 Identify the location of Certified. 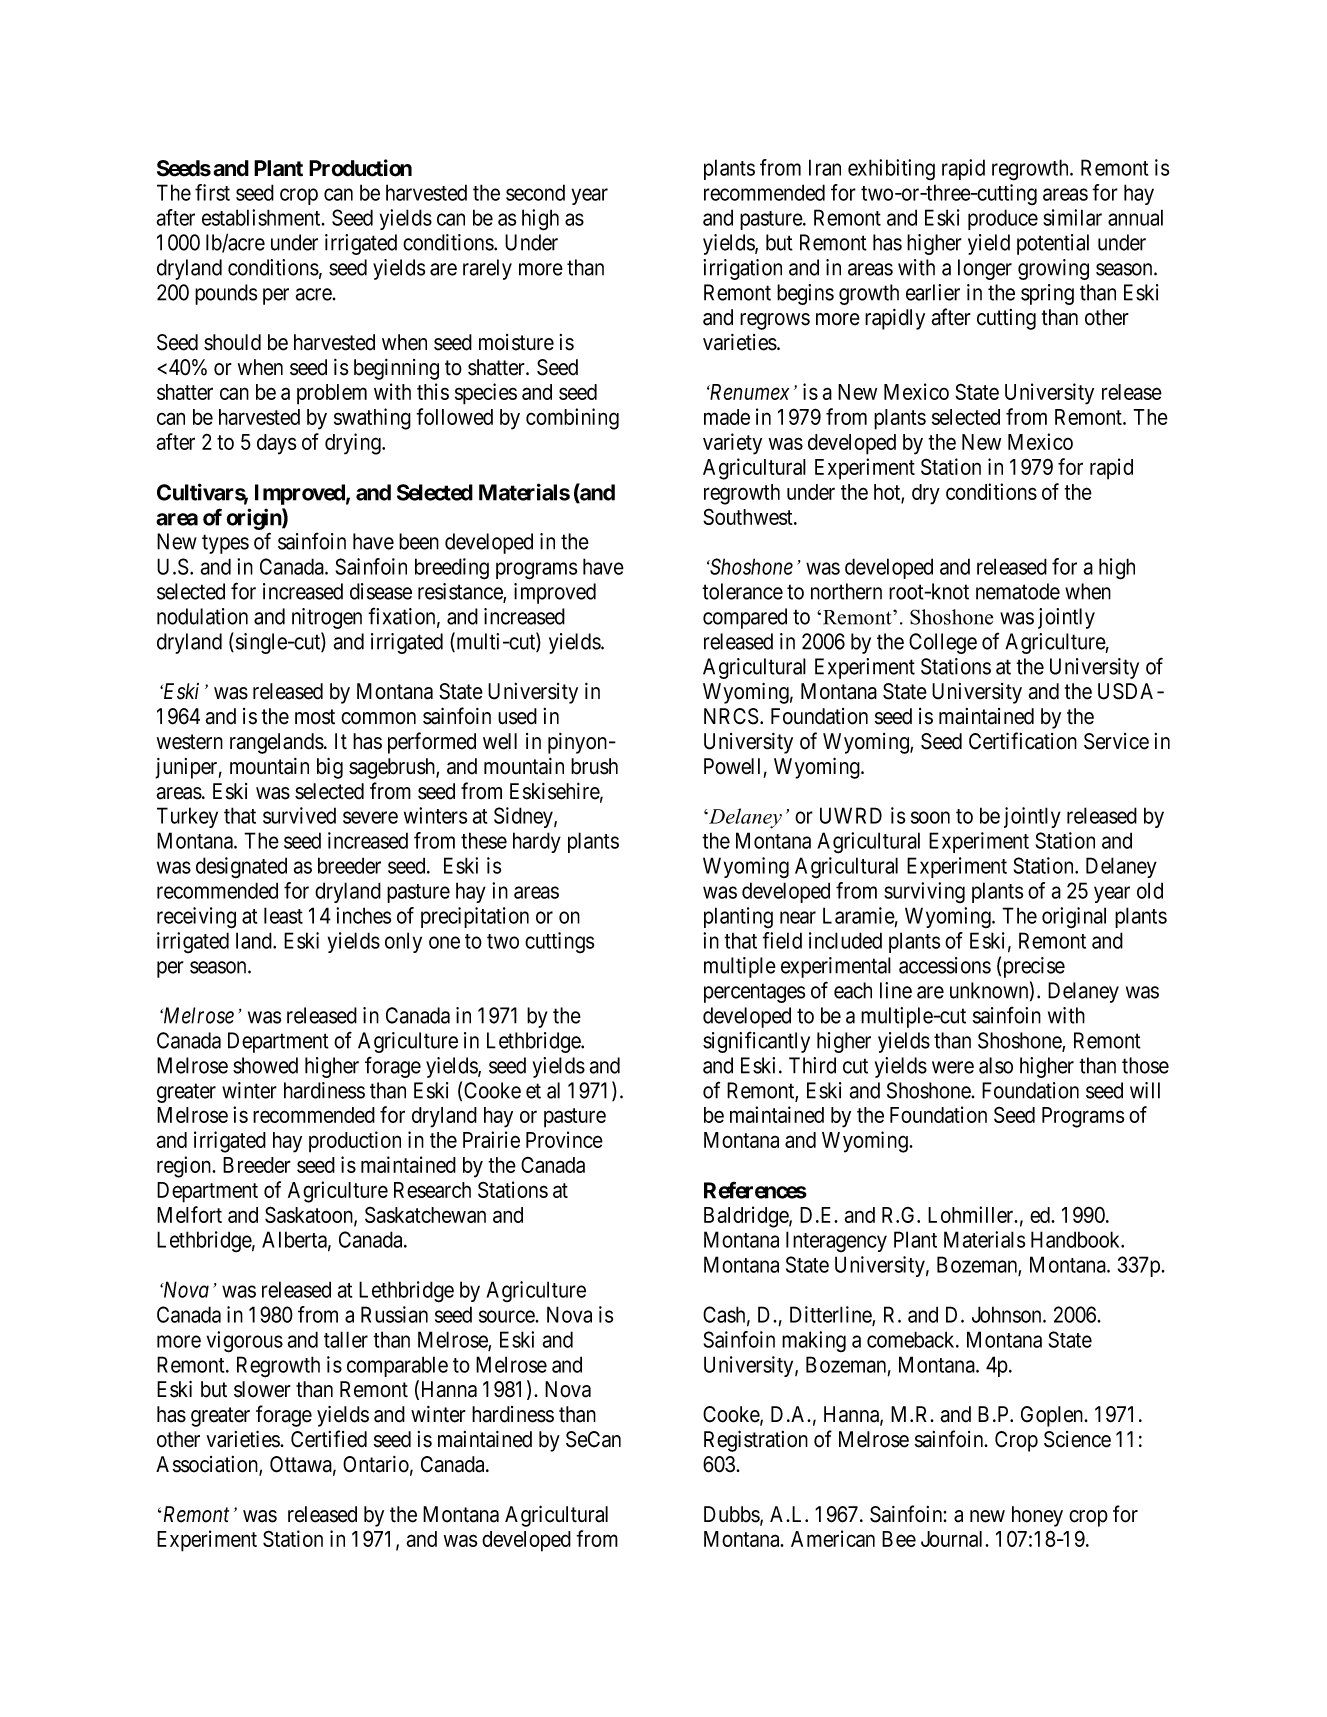
(329, 1439).
